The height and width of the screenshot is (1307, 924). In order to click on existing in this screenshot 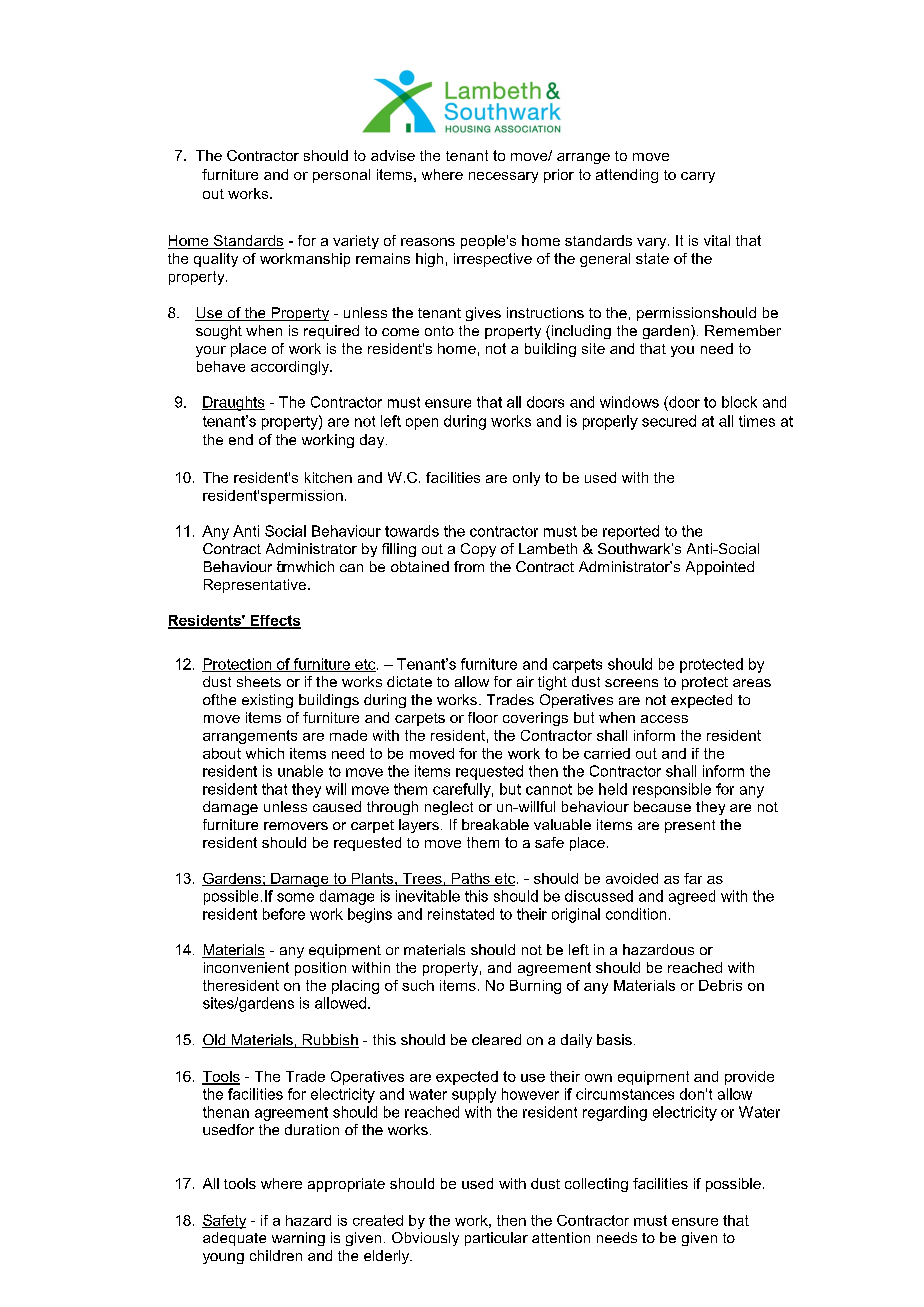, I will do `click(267, 701)`.
